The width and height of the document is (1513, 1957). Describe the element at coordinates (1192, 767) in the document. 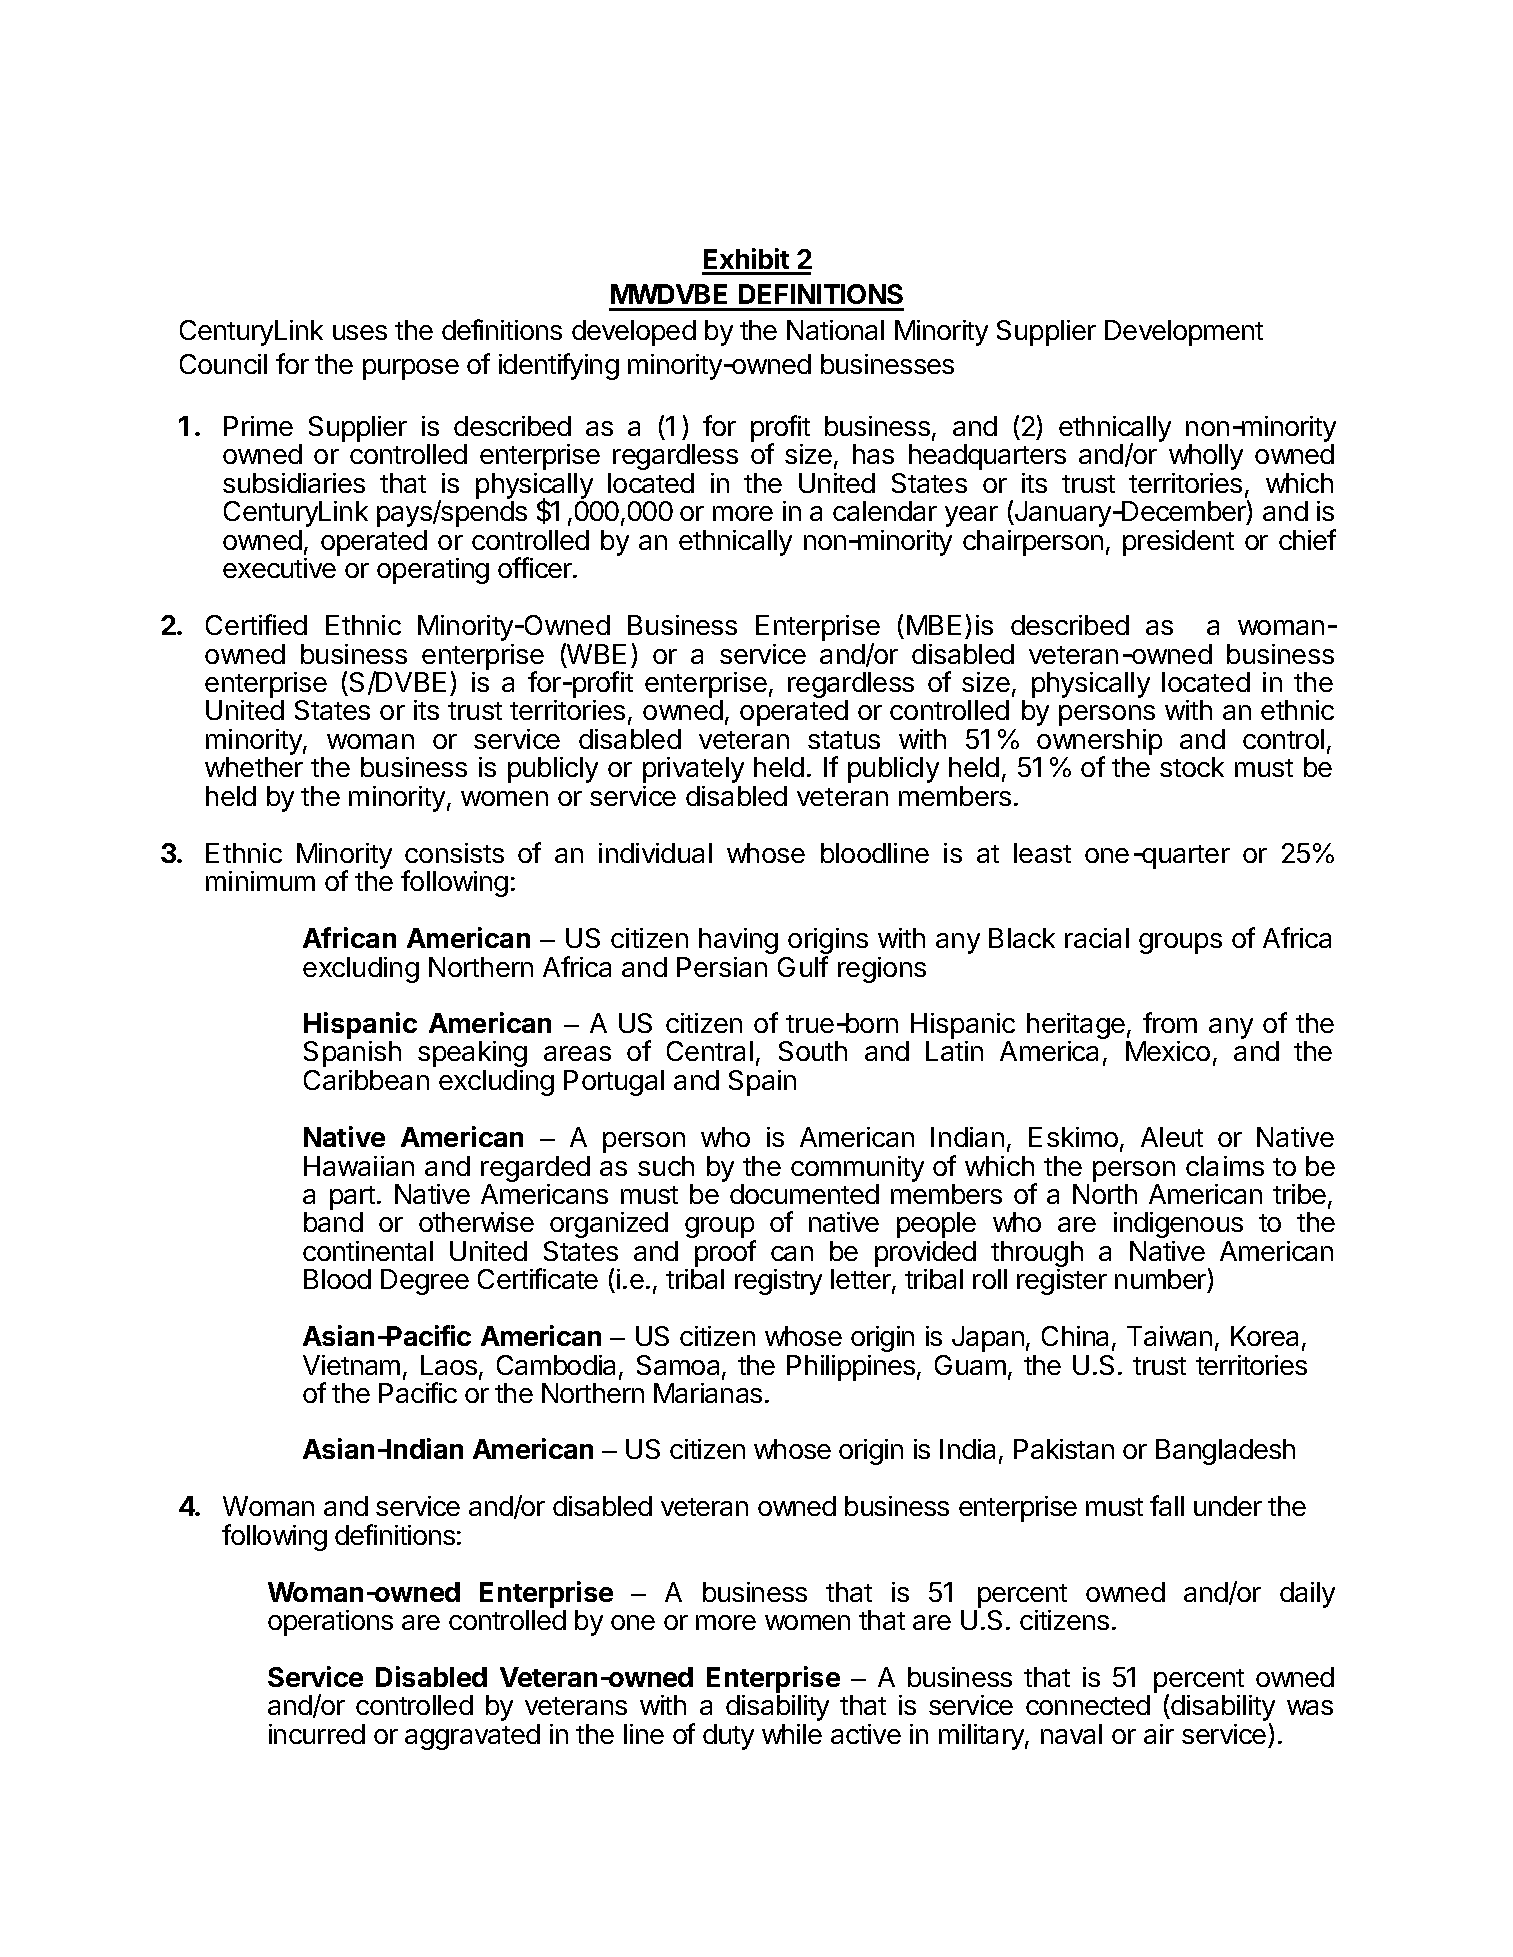

I see `stock` at that location.
